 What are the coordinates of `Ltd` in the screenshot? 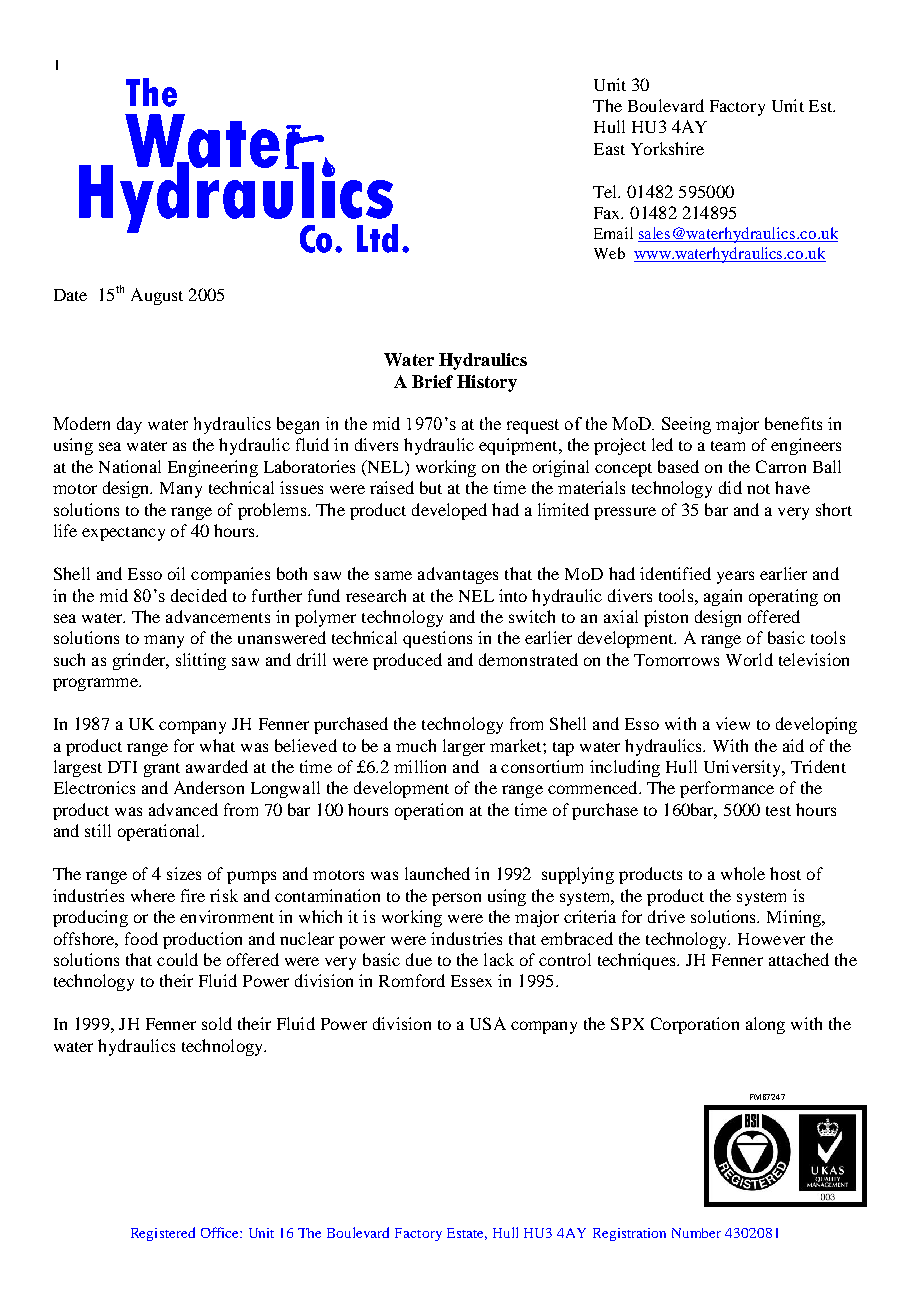 It's located at (377, 238).
